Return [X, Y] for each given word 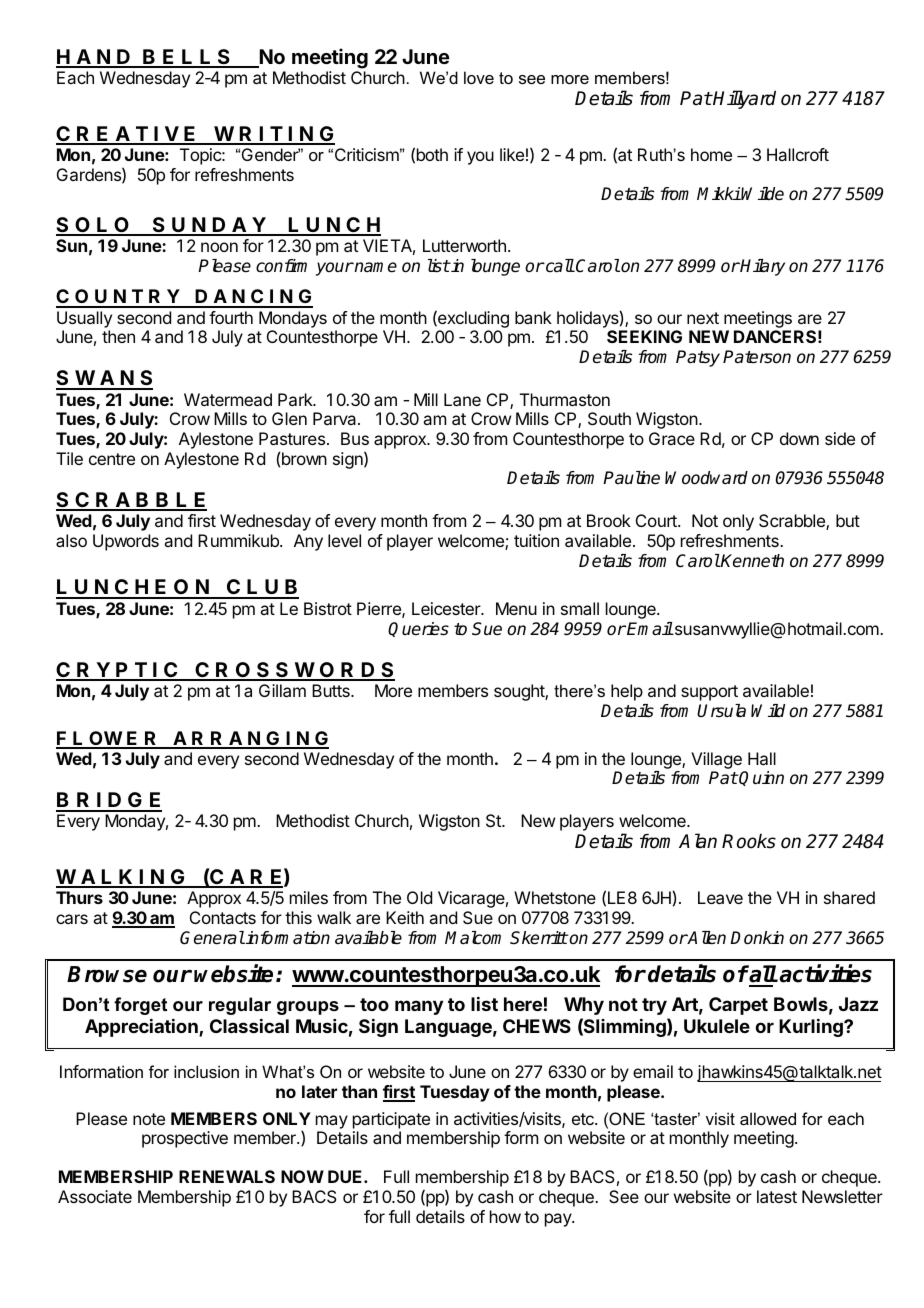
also [71, 540]
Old [419, 897]
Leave [720, 897]
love [479, 77]
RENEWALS [227, 1176]
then [118, 336]
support [709, 693]
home [711, 154]
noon [219, 247]
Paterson [757, 357]
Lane [462, 399]
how [505, 1216]
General [212, 938]
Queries [418, 629]
